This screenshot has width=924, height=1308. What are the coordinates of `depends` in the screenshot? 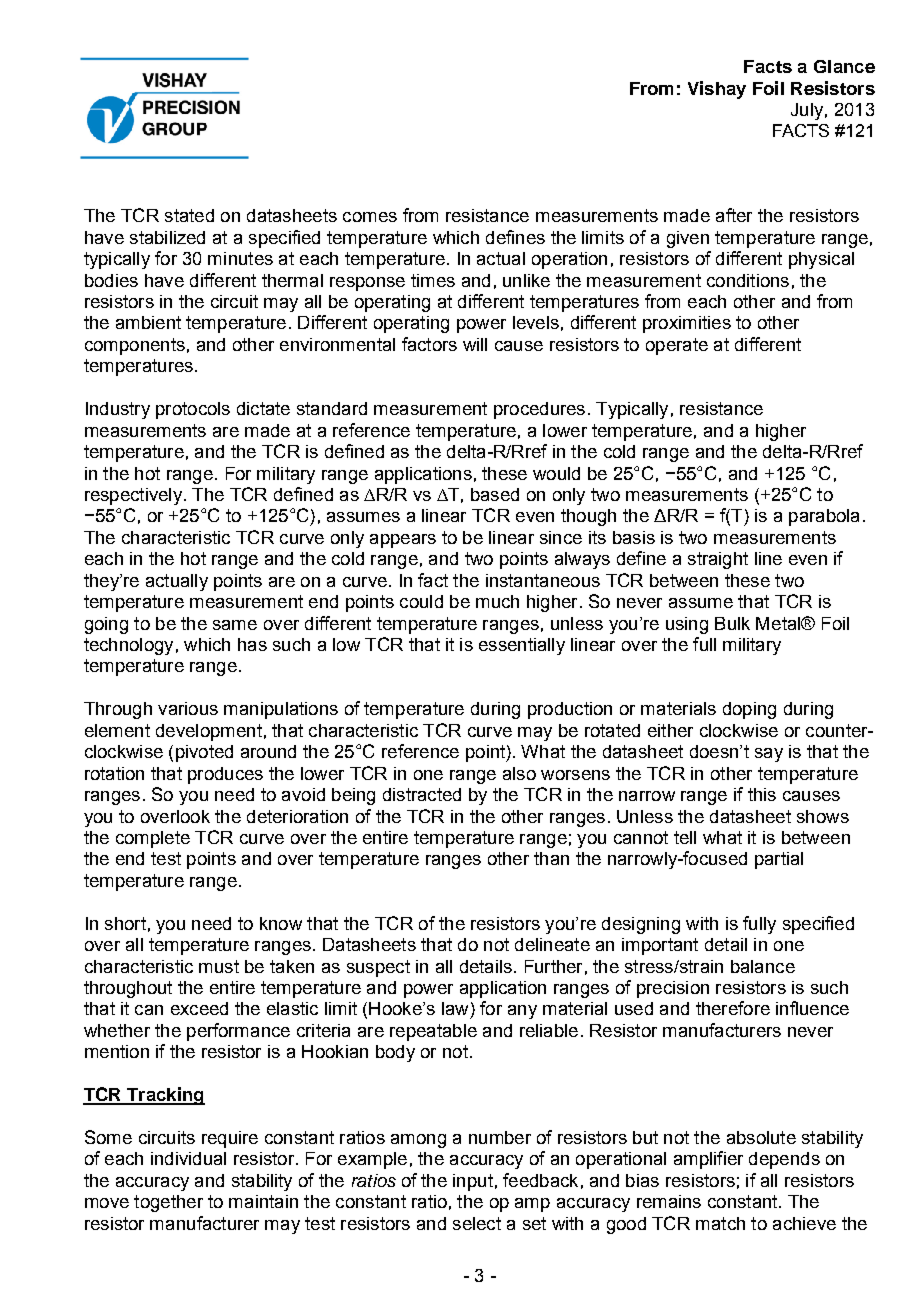 It's located at (784, 1160).
